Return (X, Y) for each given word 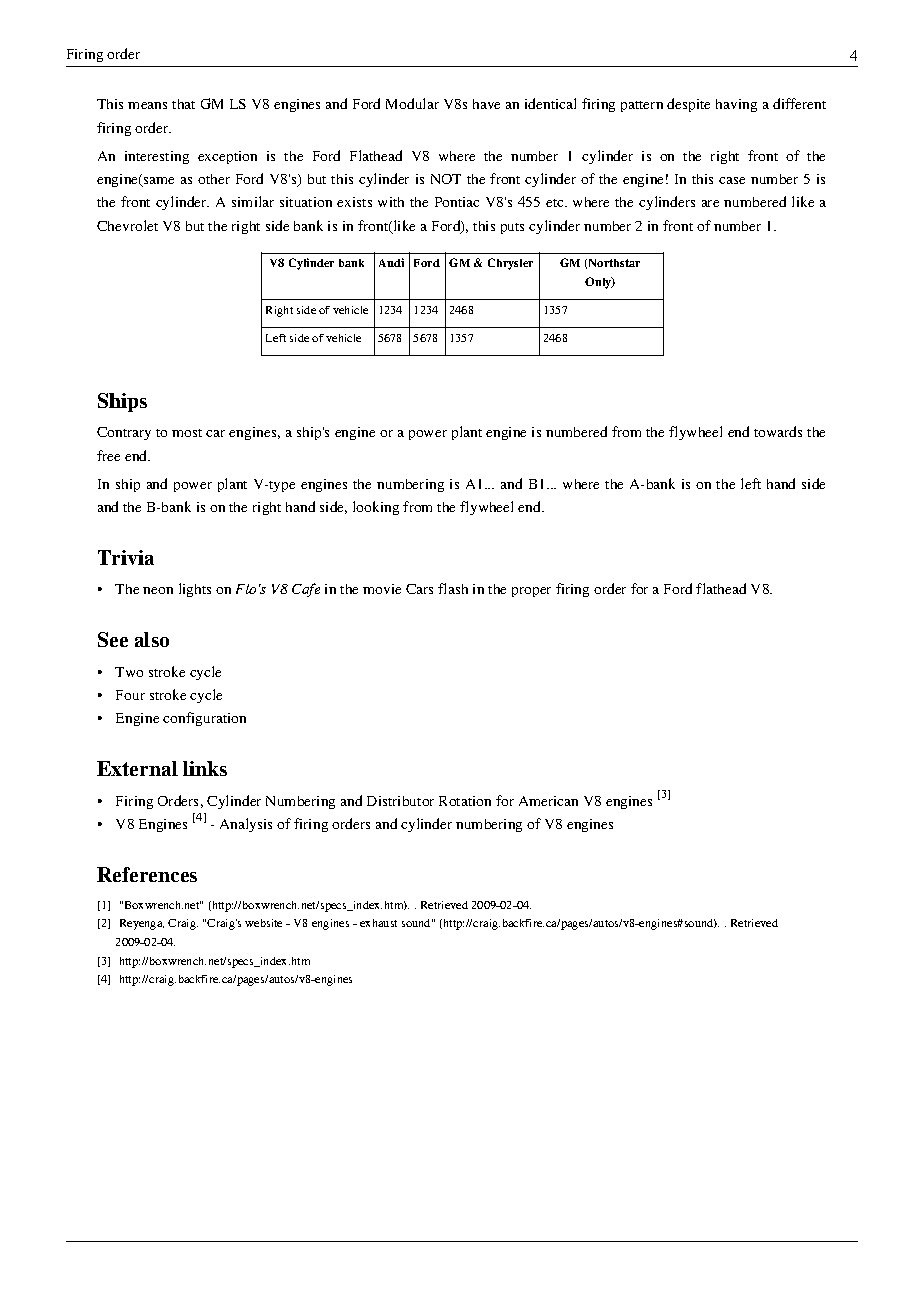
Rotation (465, 801)
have (486, 104)
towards (778, 431)
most (187, 433)
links (205, 768)
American (548, 801)
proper (531, 592)
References (147, 874)
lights (195, 590)
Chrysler (510, 264)
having (736, 105)
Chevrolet (127, 225)
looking (376, 508)
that (183, 104)
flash (453, 588)
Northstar (614, 263)
